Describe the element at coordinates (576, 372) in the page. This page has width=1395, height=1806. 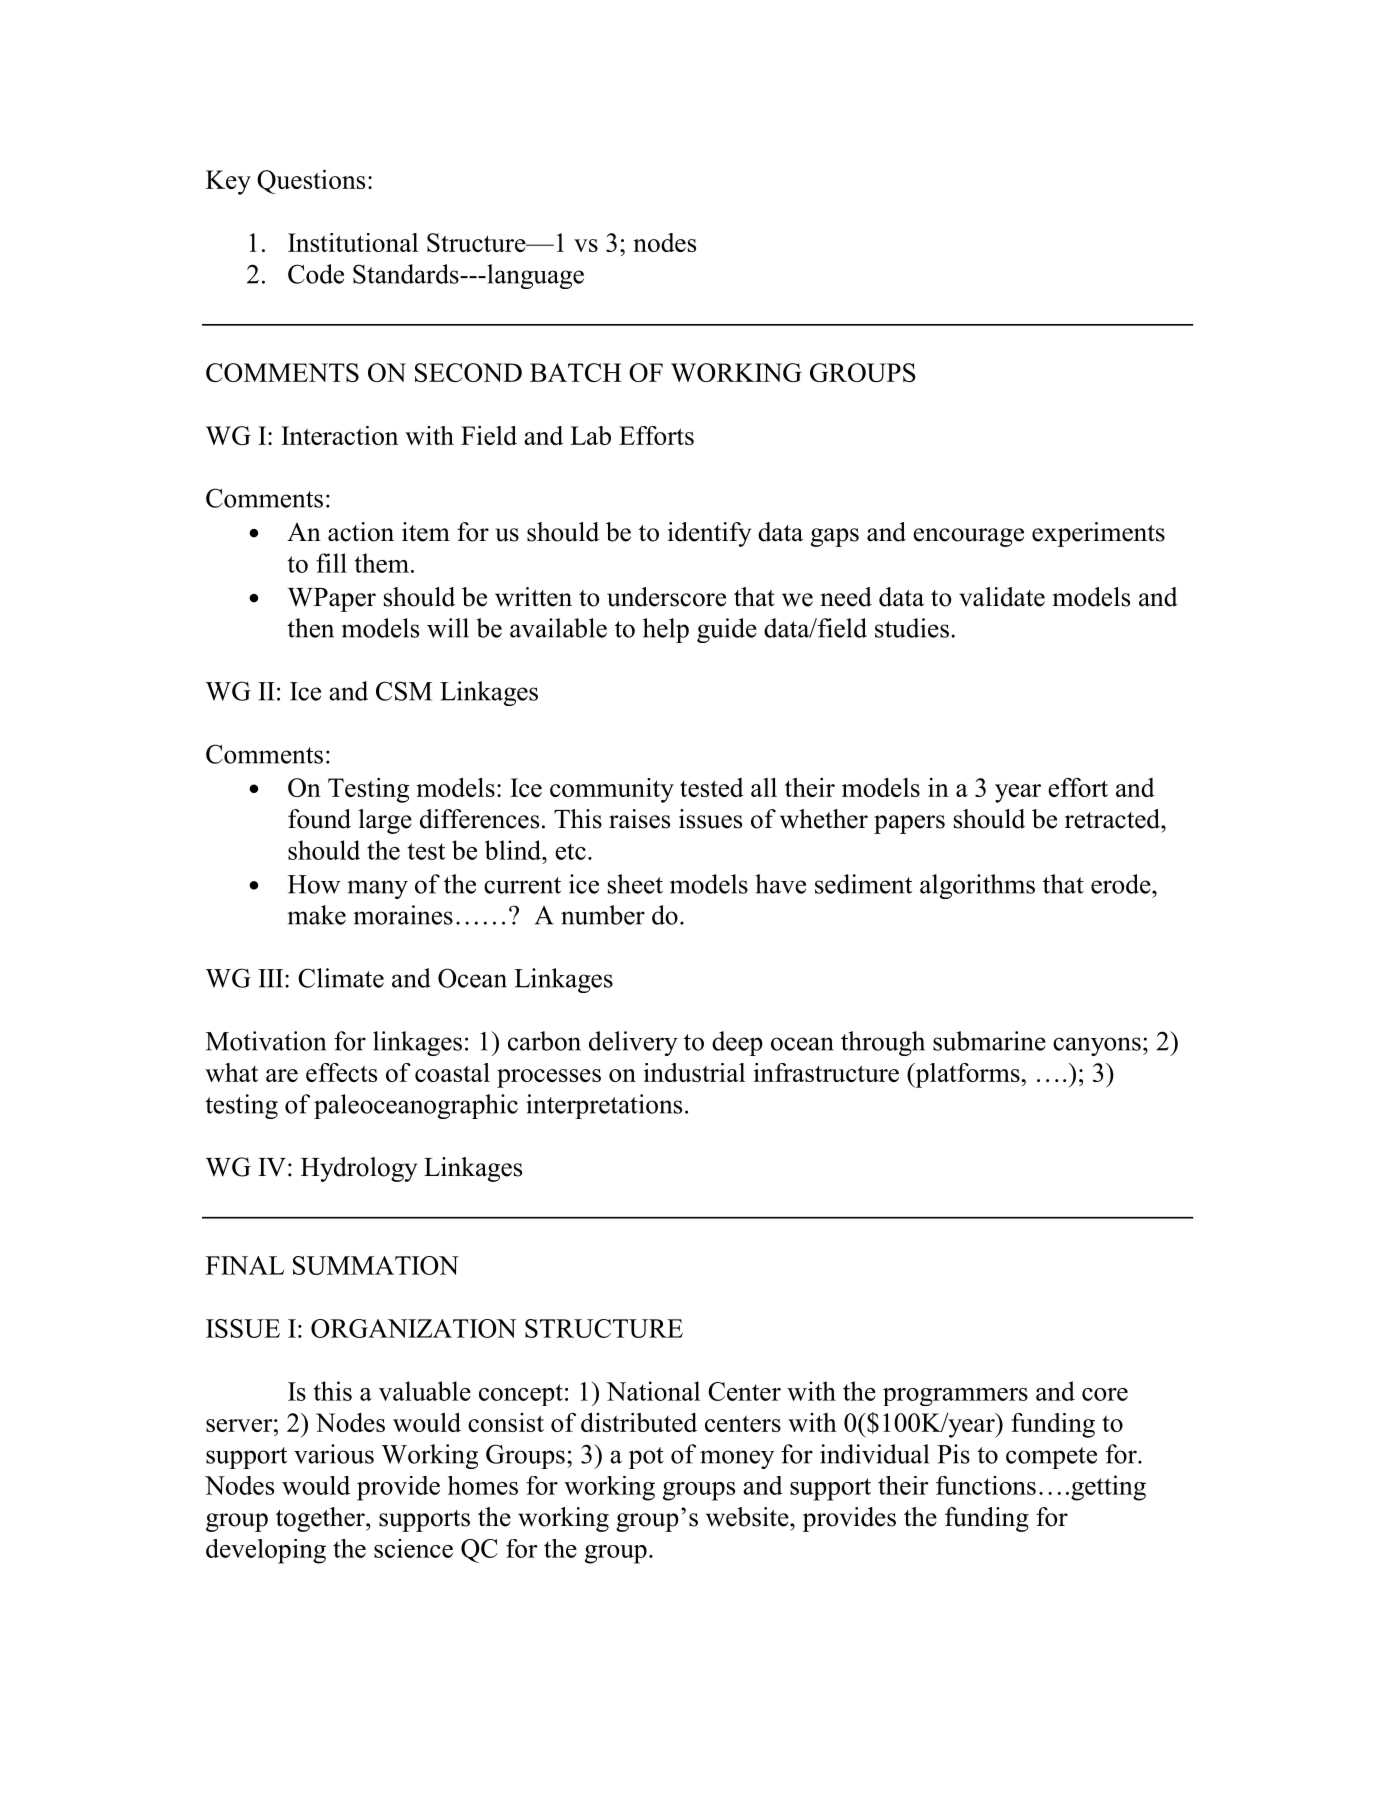
I see `BATCH` at that location.
